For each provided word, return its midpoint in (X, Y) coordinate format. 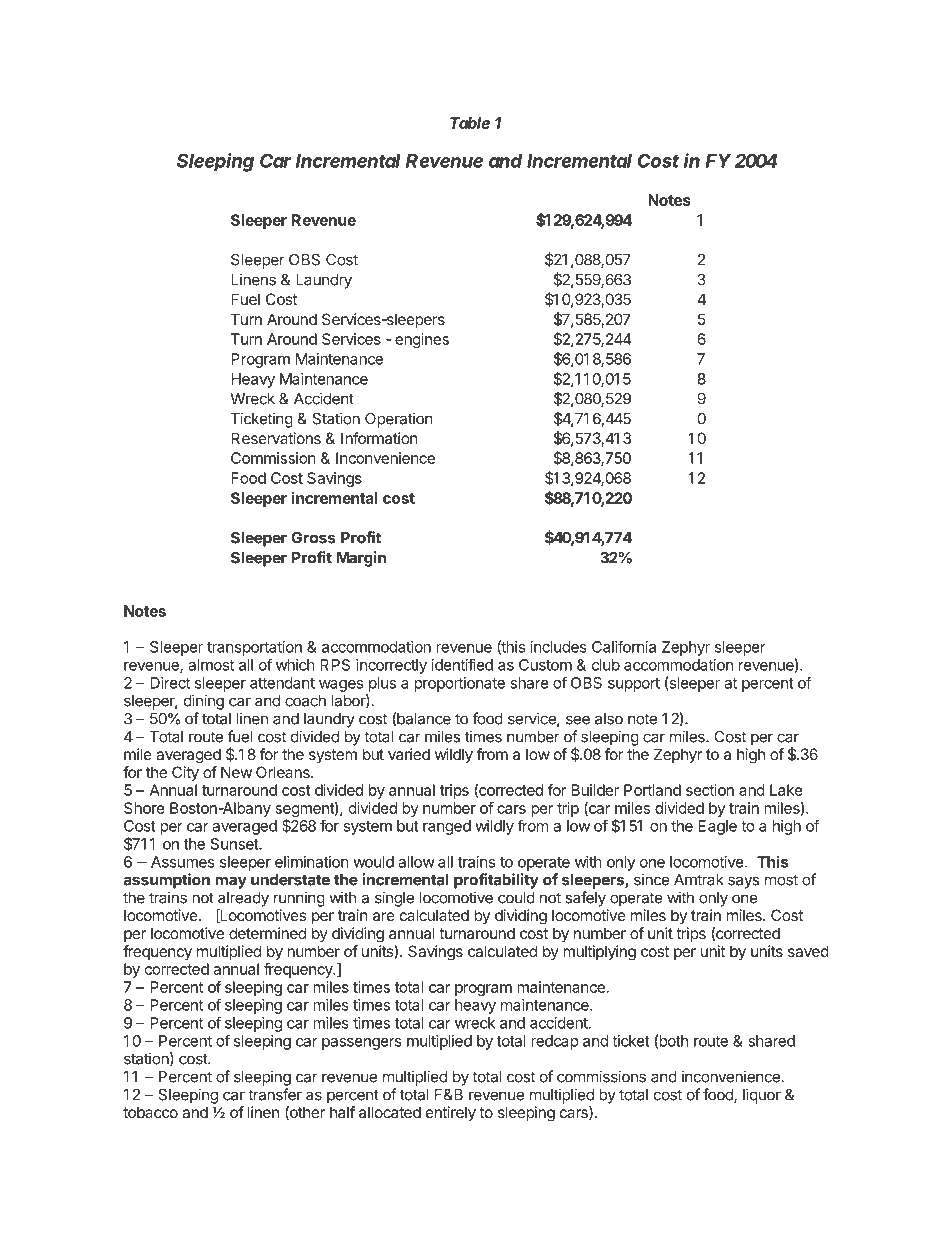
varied (409, 754)
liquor (762, 1096)
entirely (451, 1114)
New (236, 772)
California (624, 647)
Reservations (276, 438)
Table (470, 123)
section (710, 790)
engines (422, 340)
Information (379, 438)
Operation (399, 420)
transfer (275, 1094)
